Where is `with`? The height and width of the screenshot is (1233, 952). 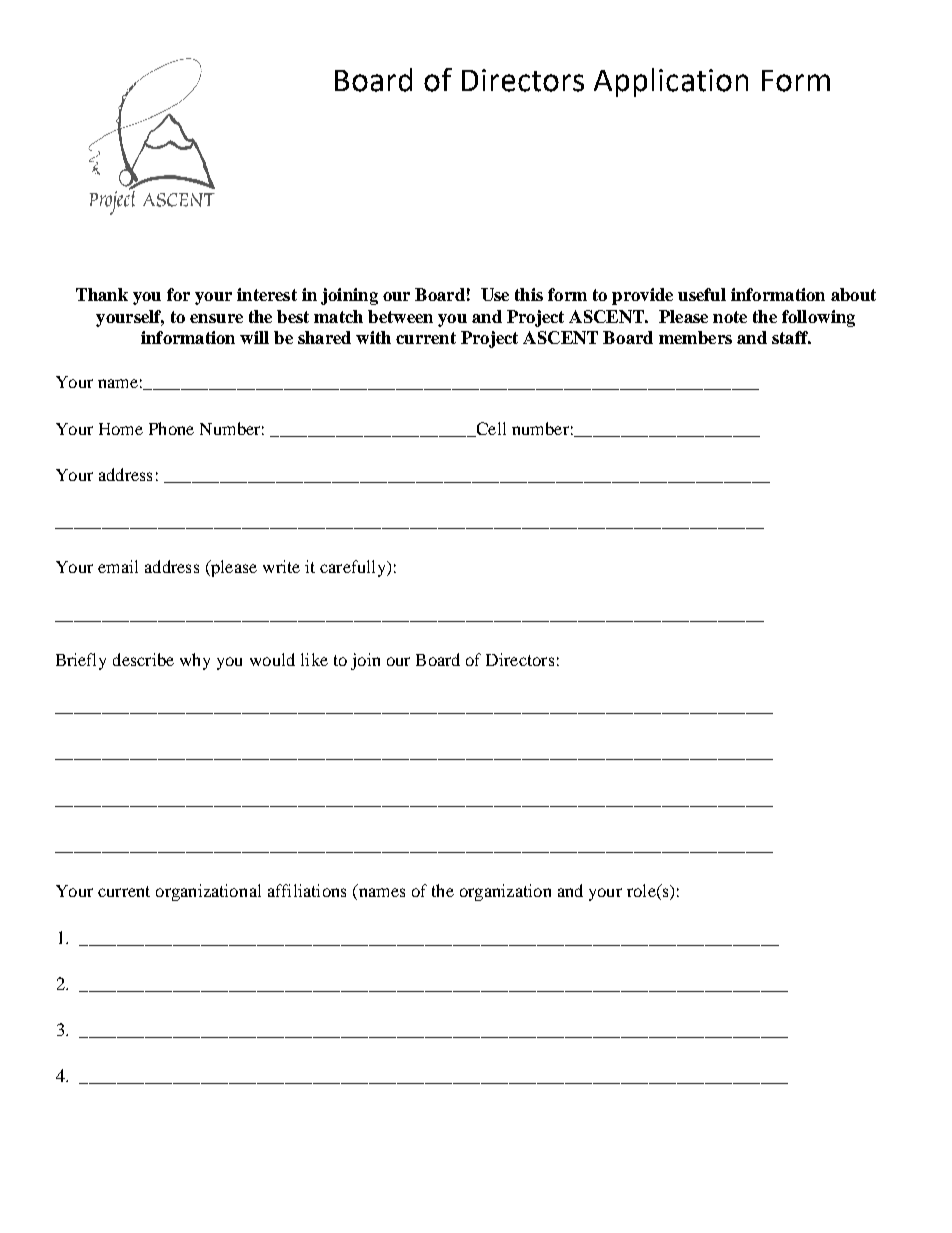
with is located at coordinates (373, 337).
